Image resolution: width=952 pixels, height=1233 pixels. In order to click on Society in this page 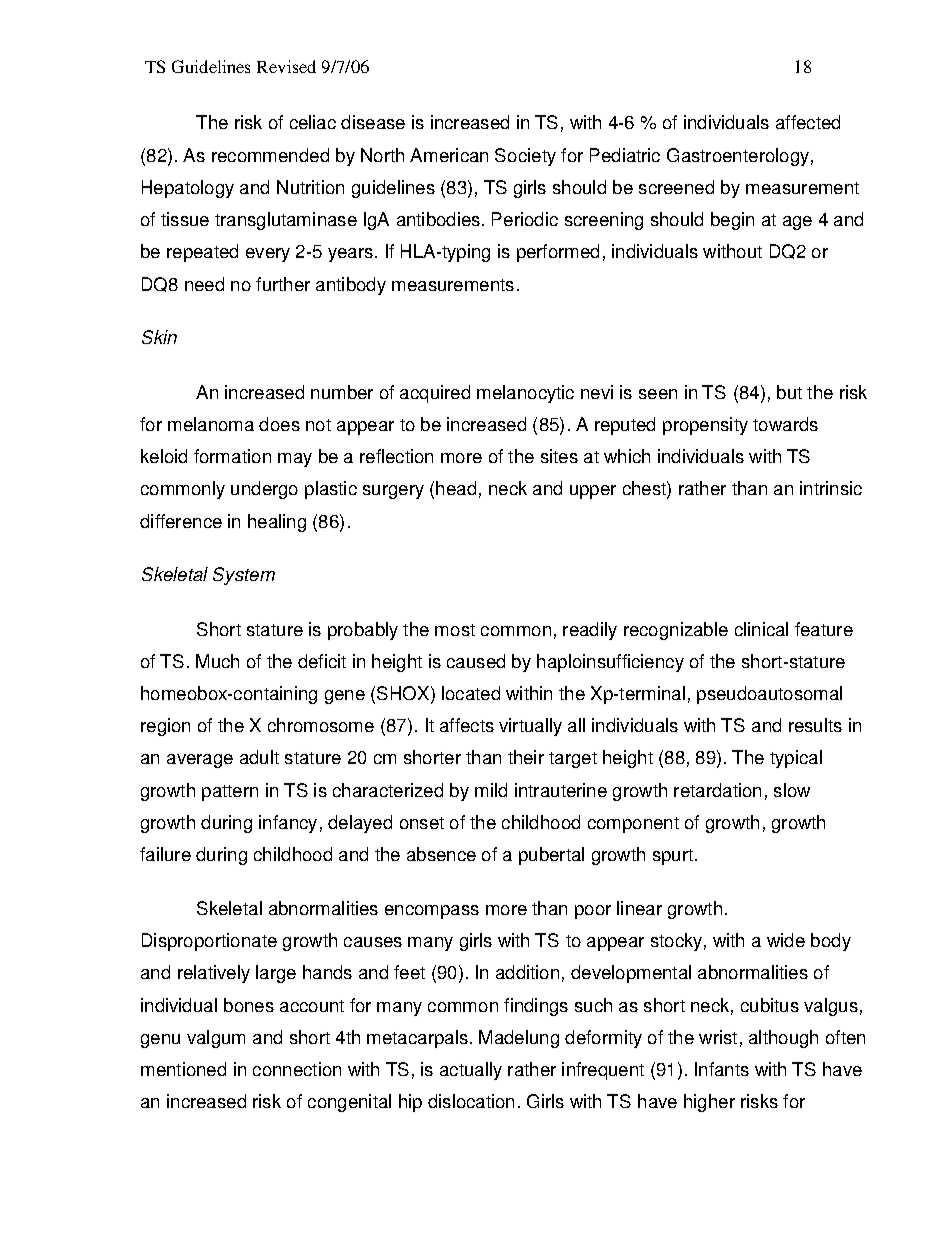, I will do `click(525, 157)`.
